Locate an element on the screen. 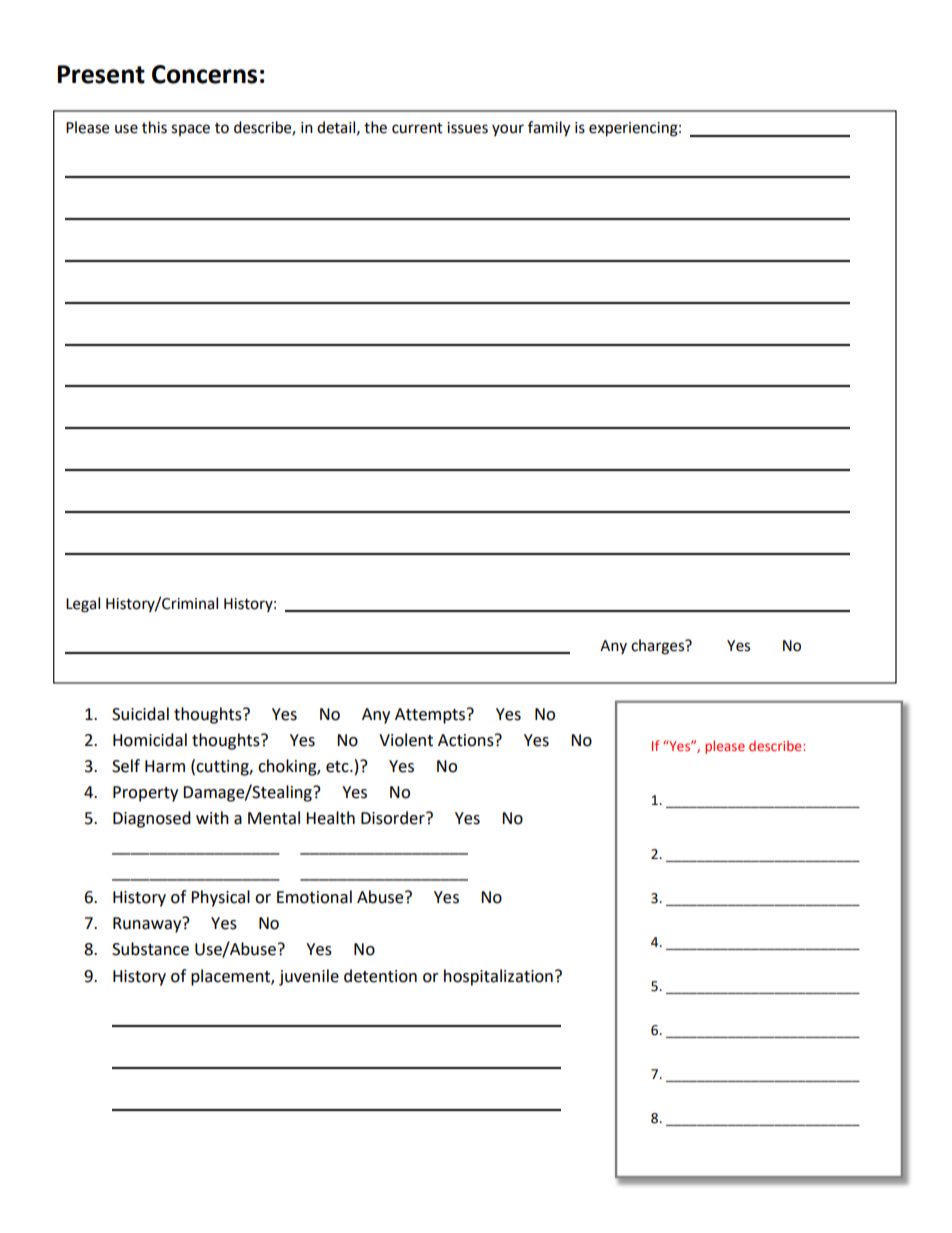 This screenshot has width=952, height=1233. this is located at coordinates (154, 127).
